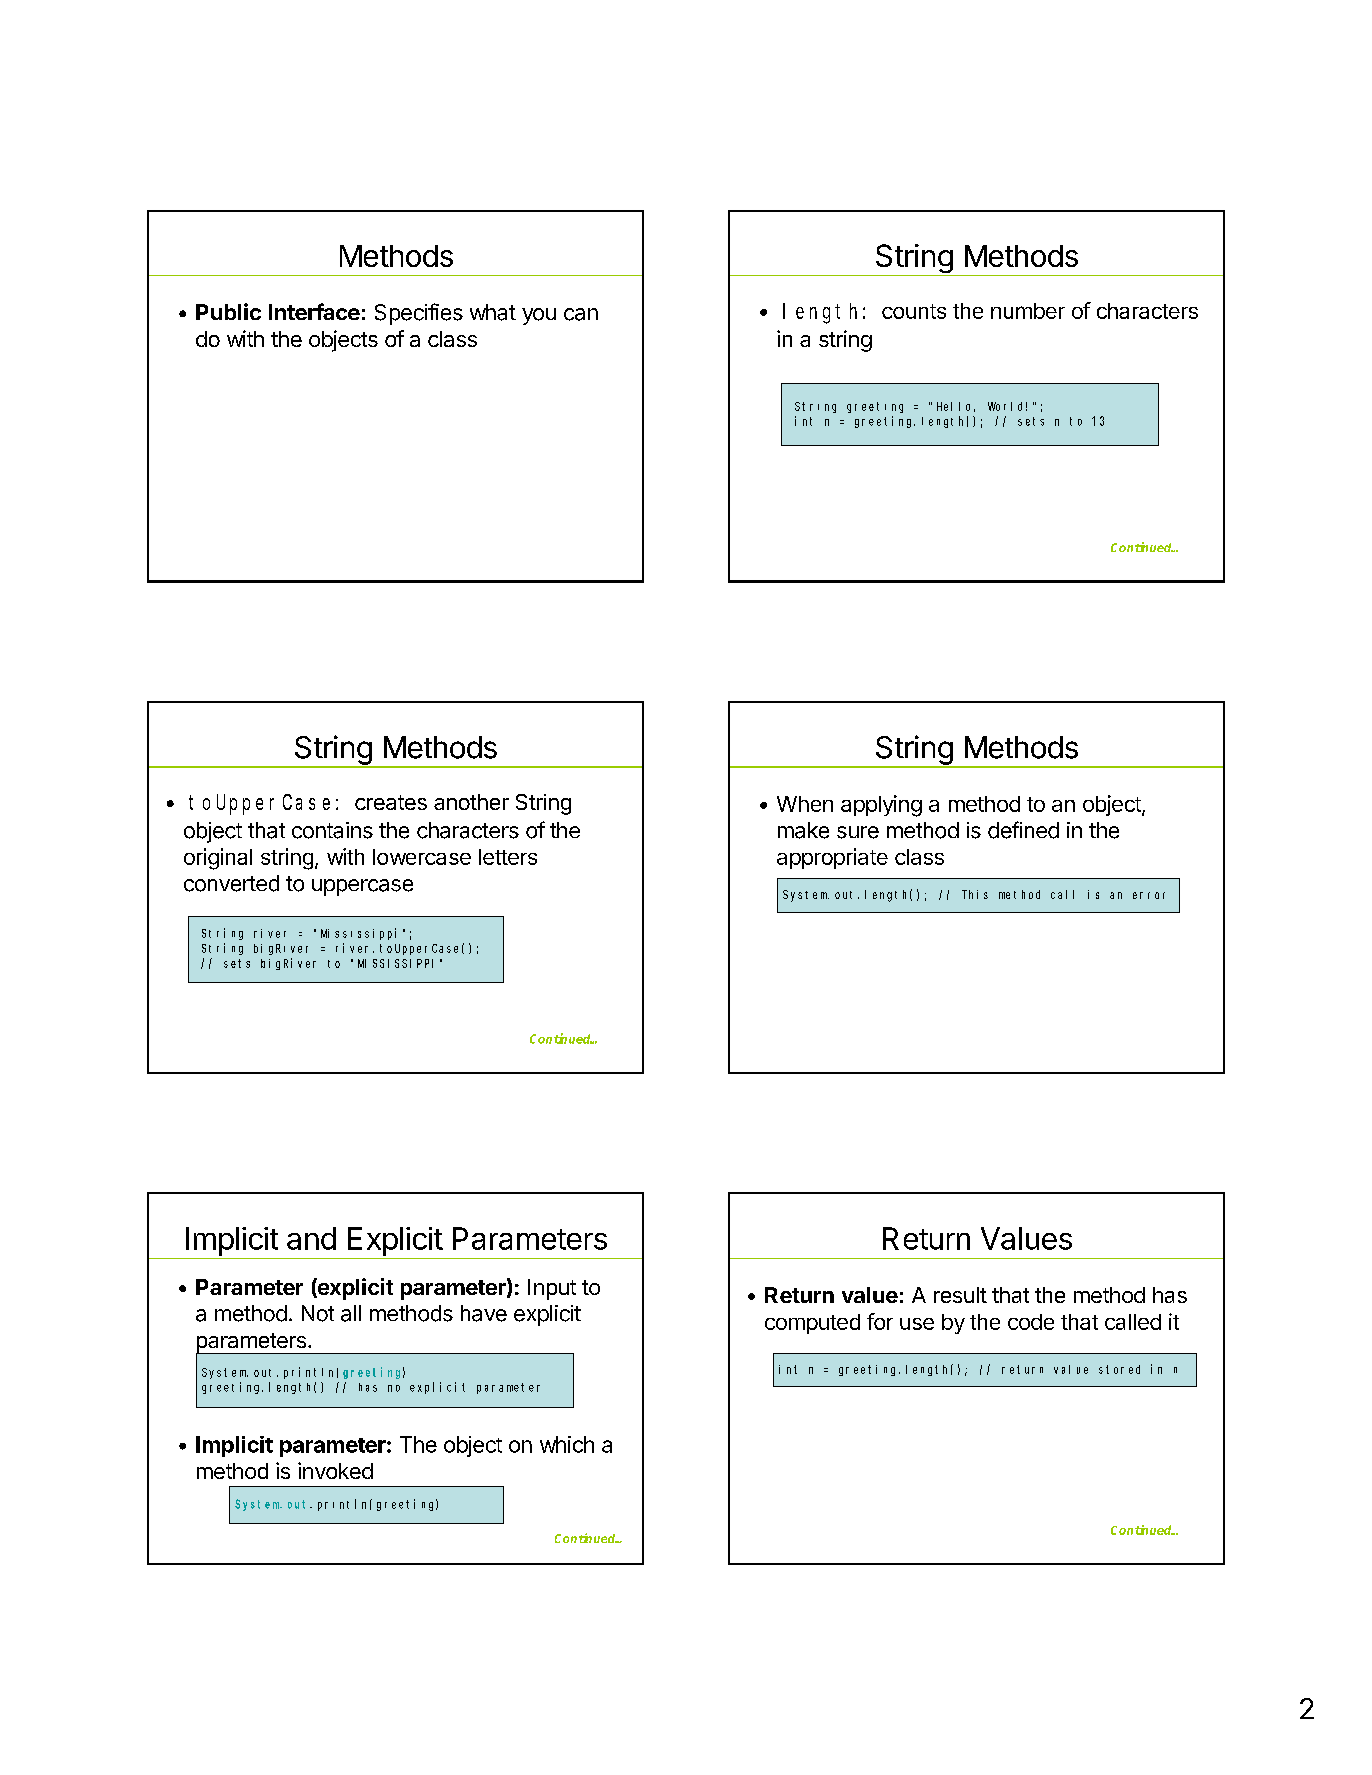 The width and height of the document is (1372, 1775). I want to click on Interface, so click(314, 311).
